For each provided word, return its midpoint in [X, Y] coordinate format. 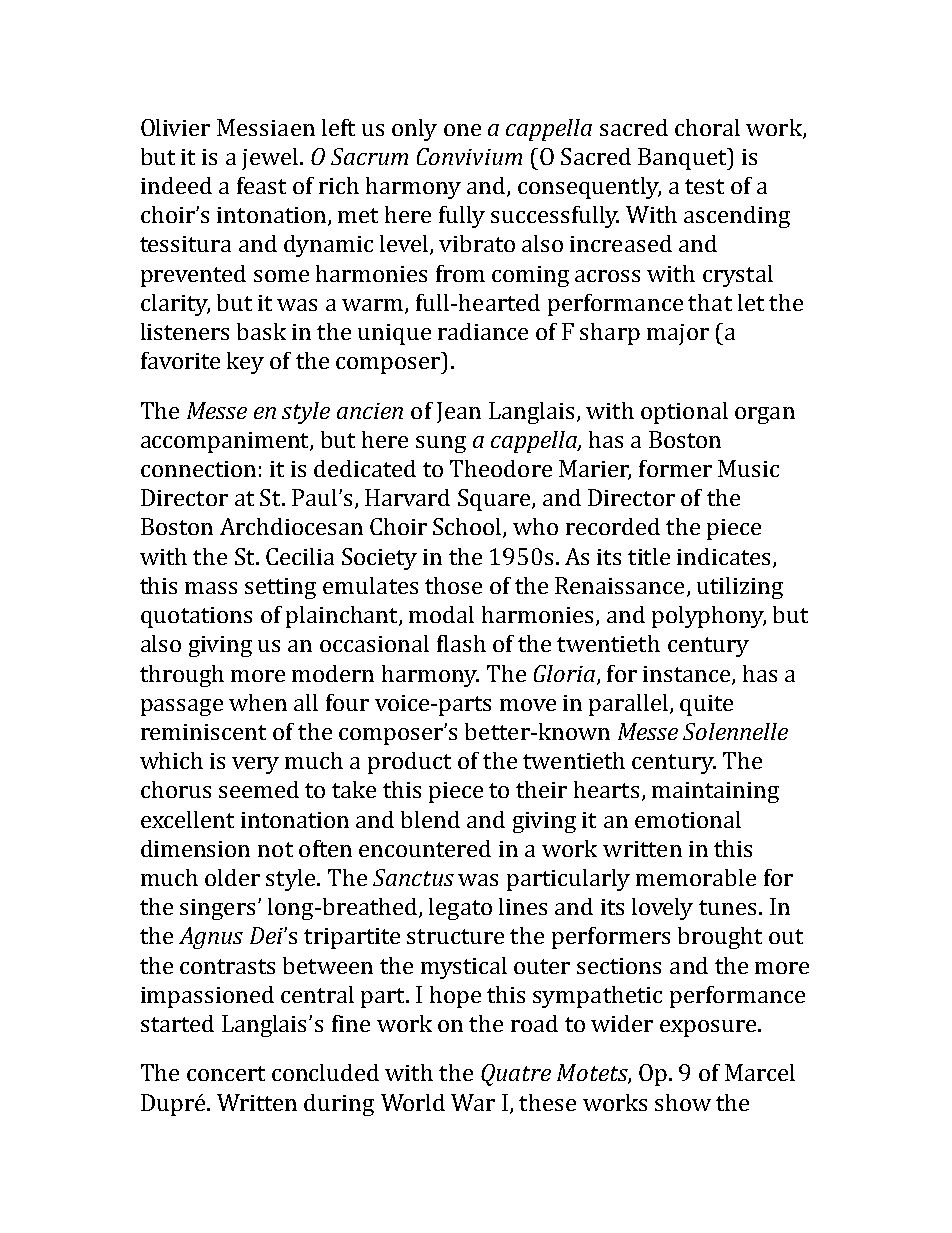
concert [226, 1073]
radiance [483, 331]
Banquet [683, 159]
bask [261, 331]
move [528, 705]
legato [460, 909]
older [232, 877]
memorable [696, 877]
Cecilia [300, 556]
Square [495, 500]
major [678, 334]
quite [706, 705]
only [414, 130]
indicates [723, 556]
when [258, 702]
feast [261, 185]
